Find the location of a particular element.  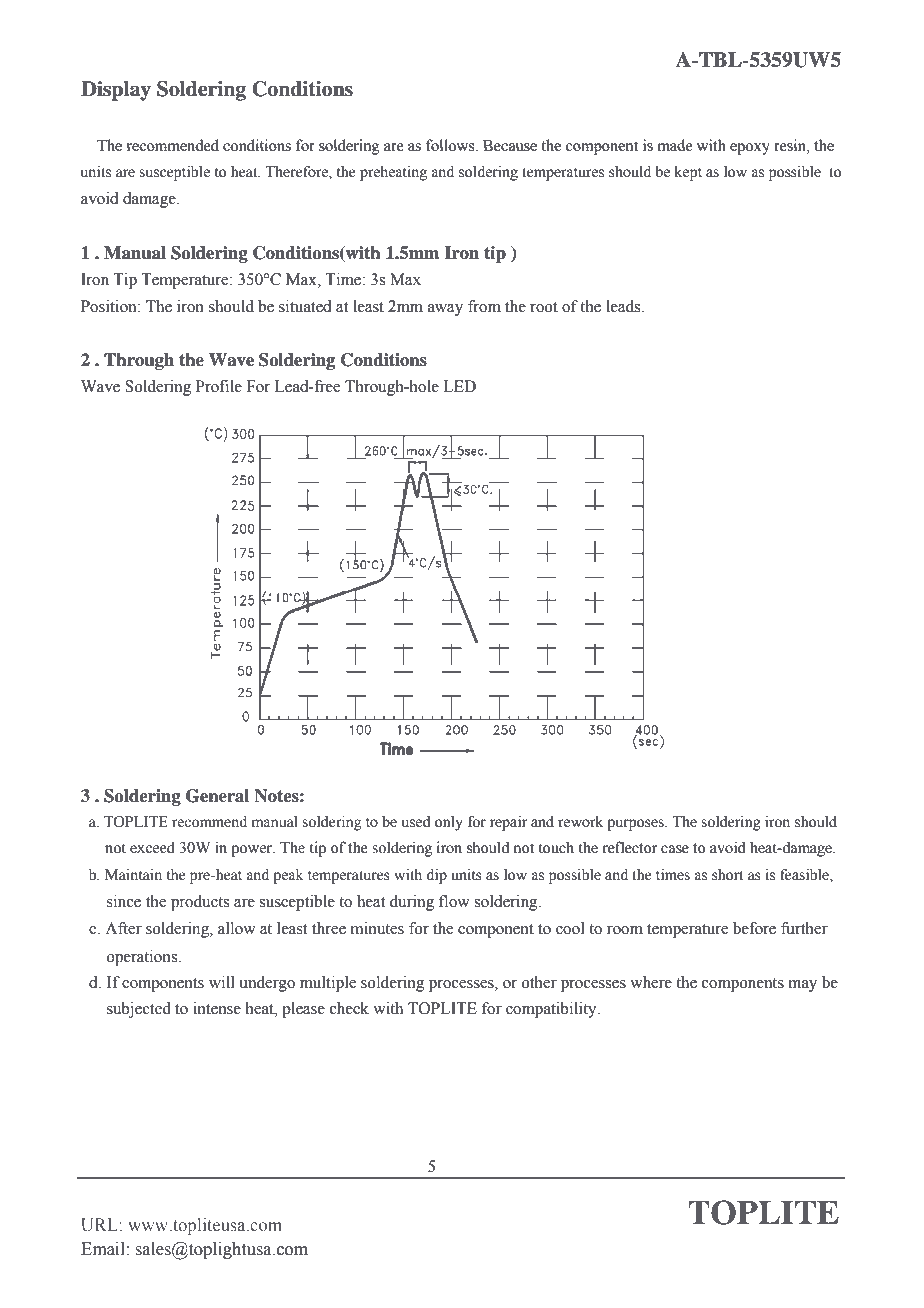

LED is located at coordinates (459, 386).
